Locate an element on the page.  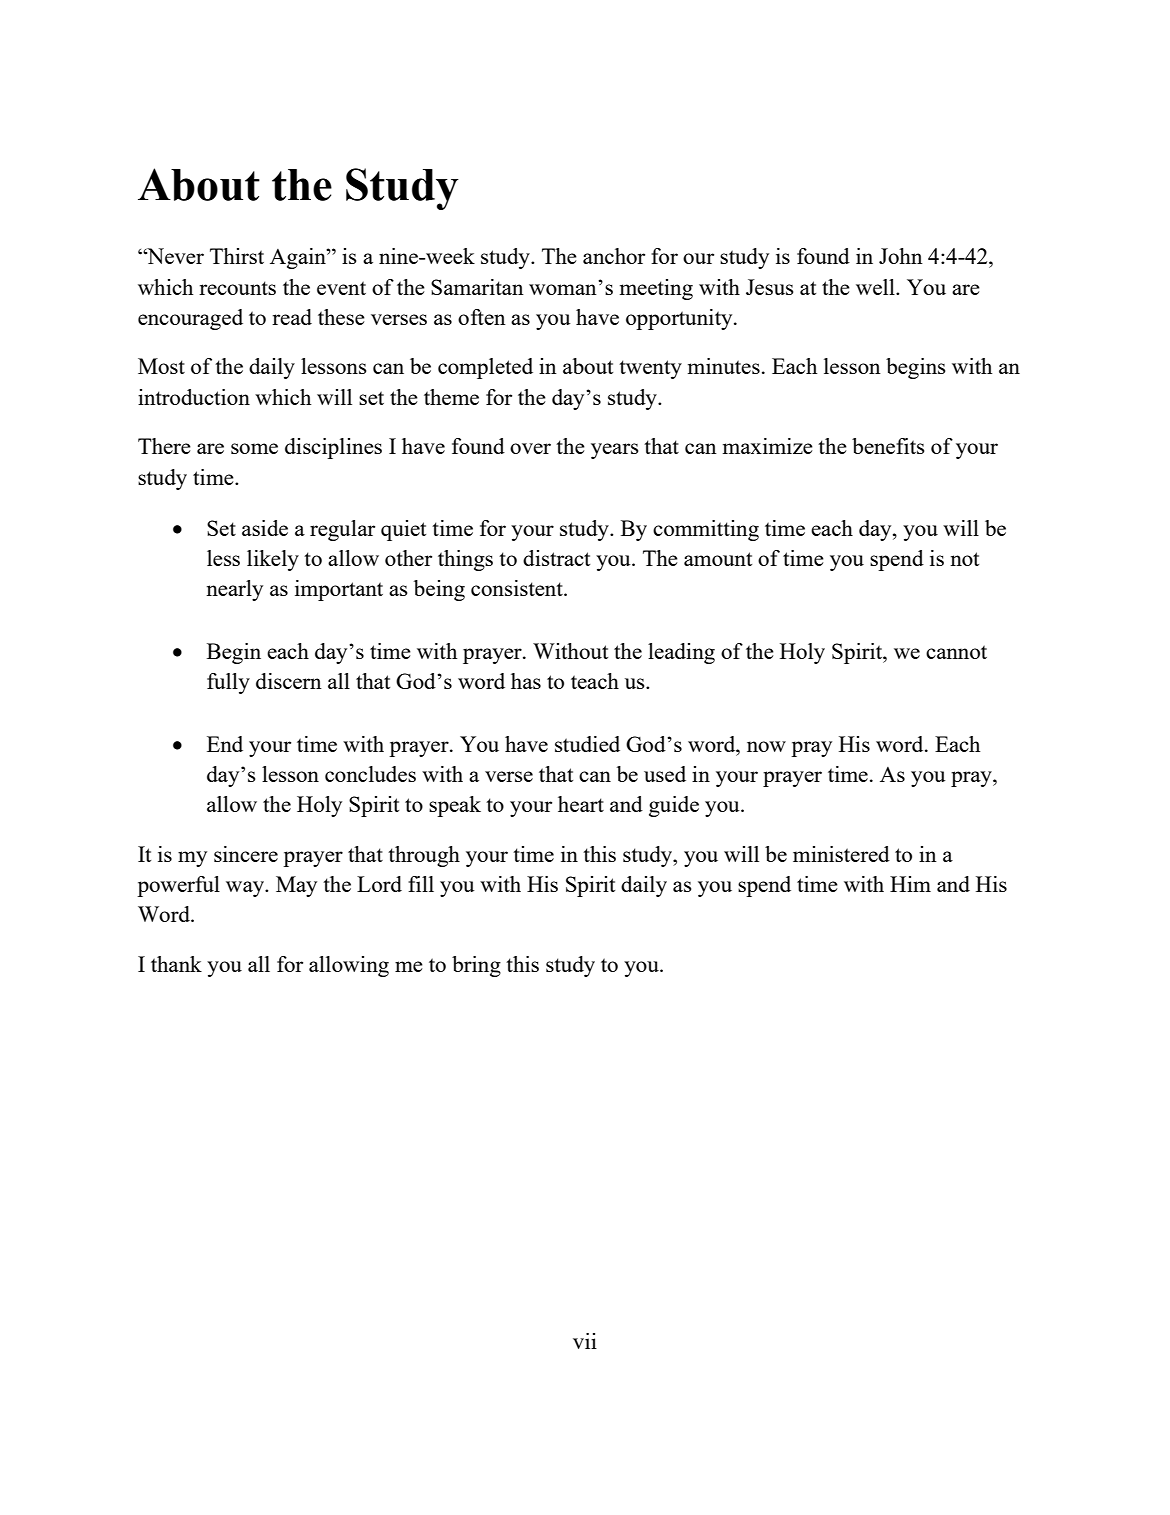
has is located at coordinates (526, 681).
